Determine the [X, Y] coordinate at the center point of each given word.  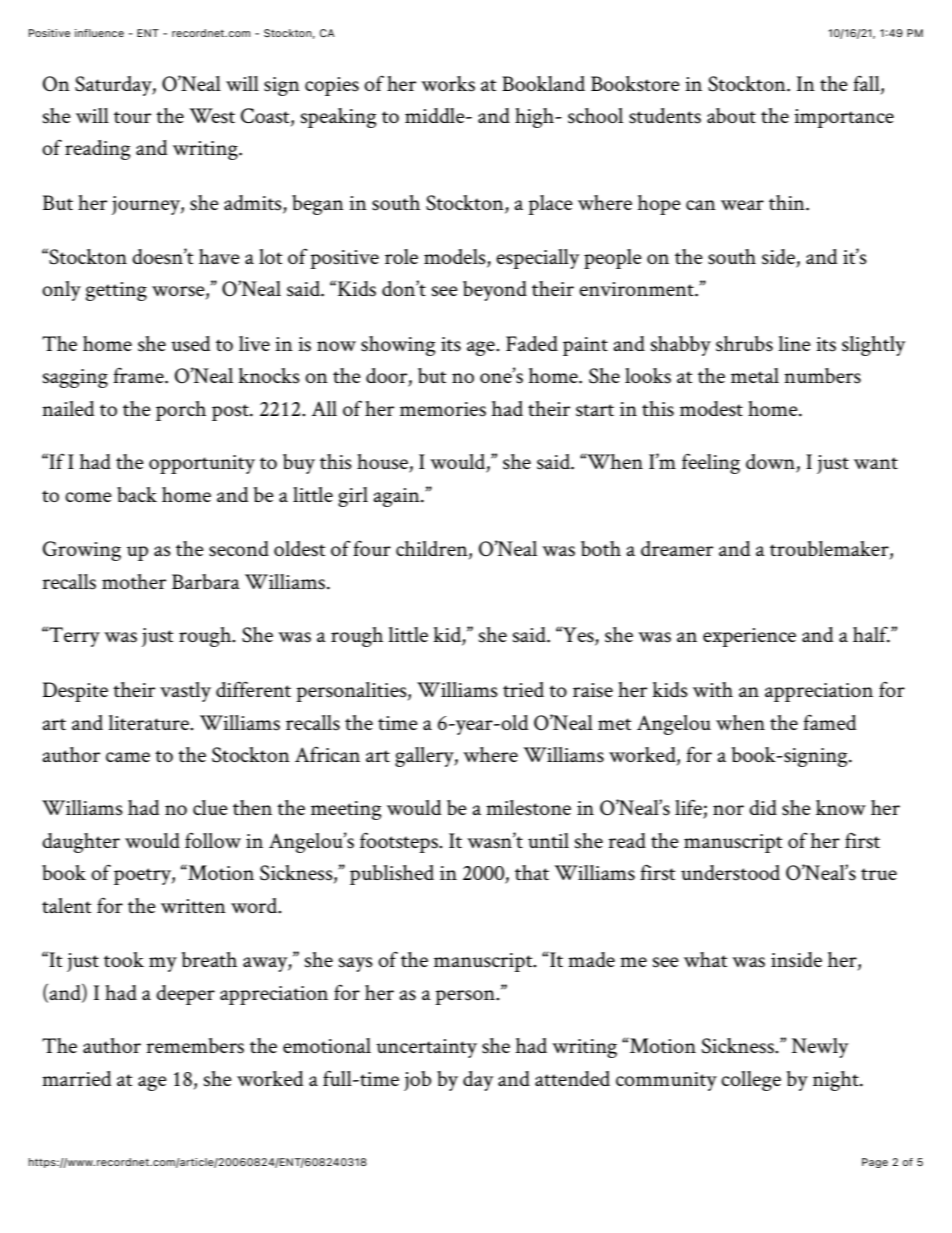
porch [181, 411]
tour [132, 117]
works [448, 84]
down [771, 463]
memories [443, 409]
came [128, 757]
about [731, 115]
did [763, 807]
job [417, 1081]
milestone [528, 808]
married [77, 1078]
